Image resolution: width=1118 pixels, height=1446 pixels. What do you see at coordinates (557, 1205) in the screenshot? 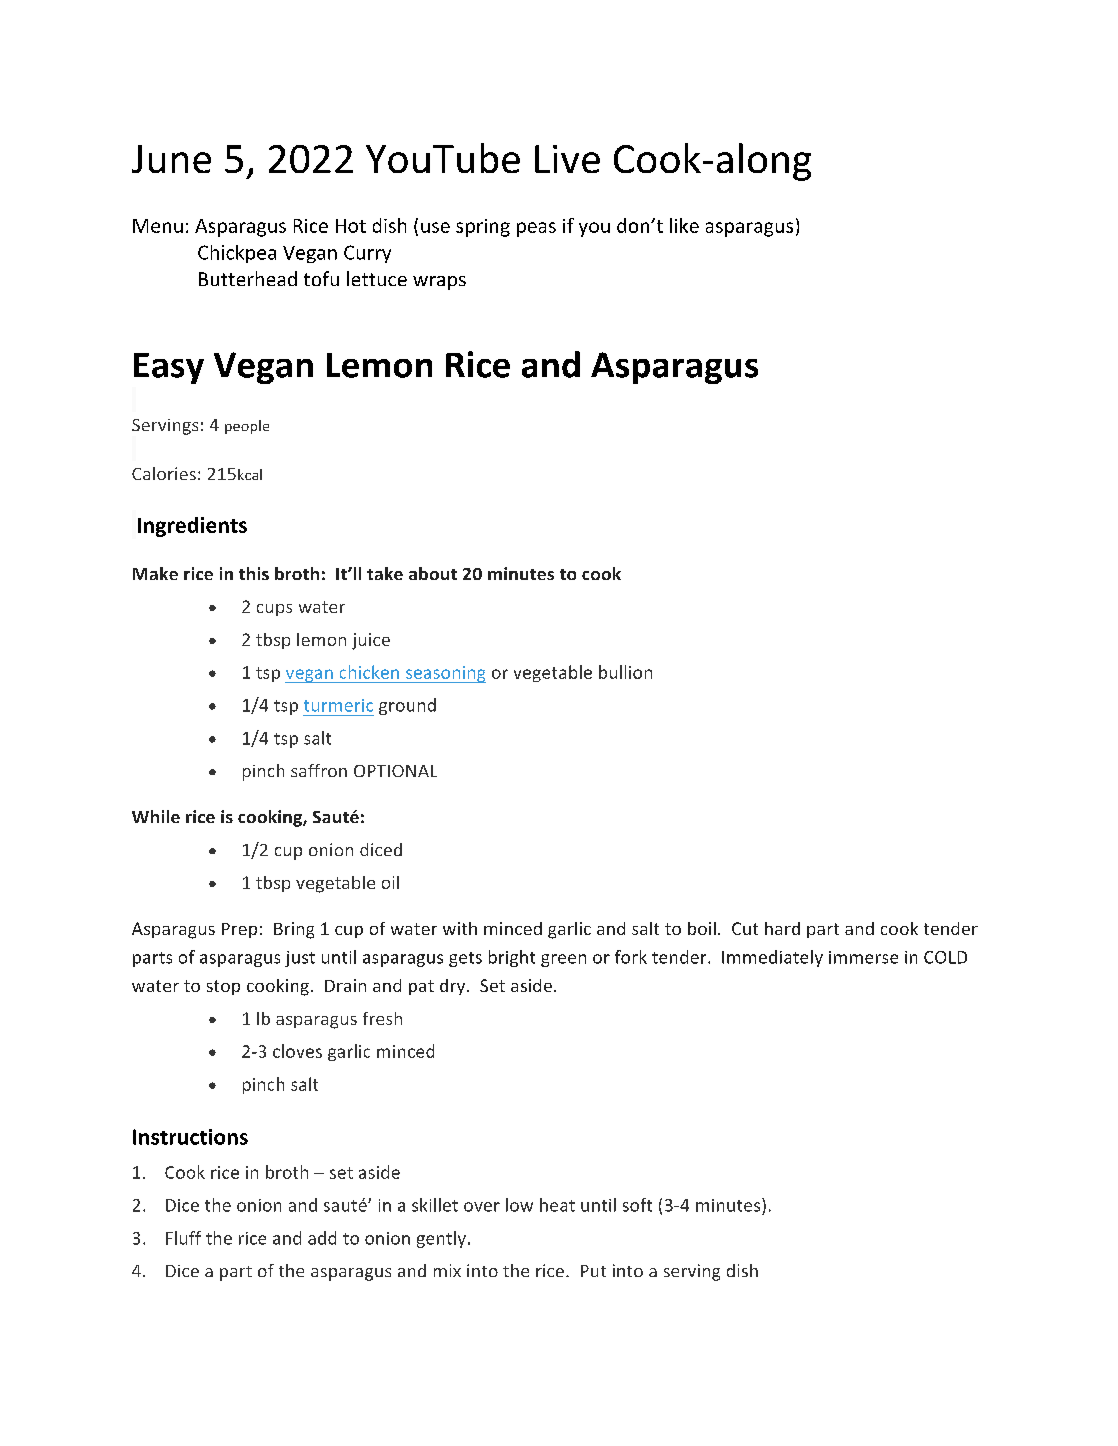
I see `heat` at bounding box center [557, 1205].
